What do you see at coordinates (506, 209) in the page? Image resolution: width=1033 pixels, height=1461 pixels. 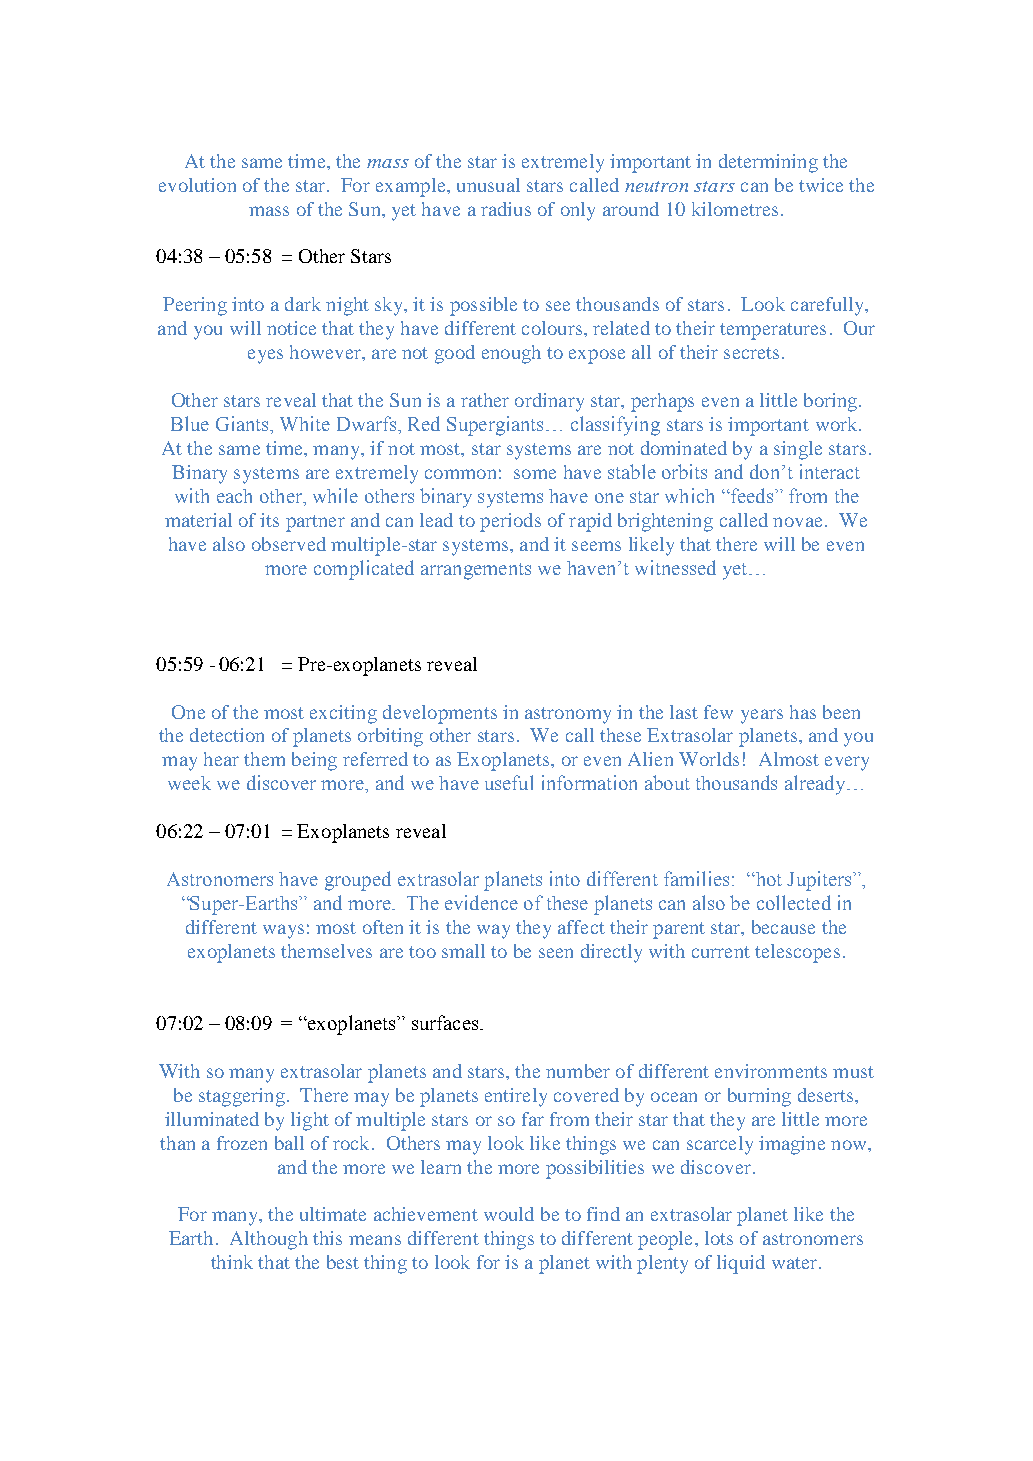 I see `radius` at bounding box center [506, 209].
